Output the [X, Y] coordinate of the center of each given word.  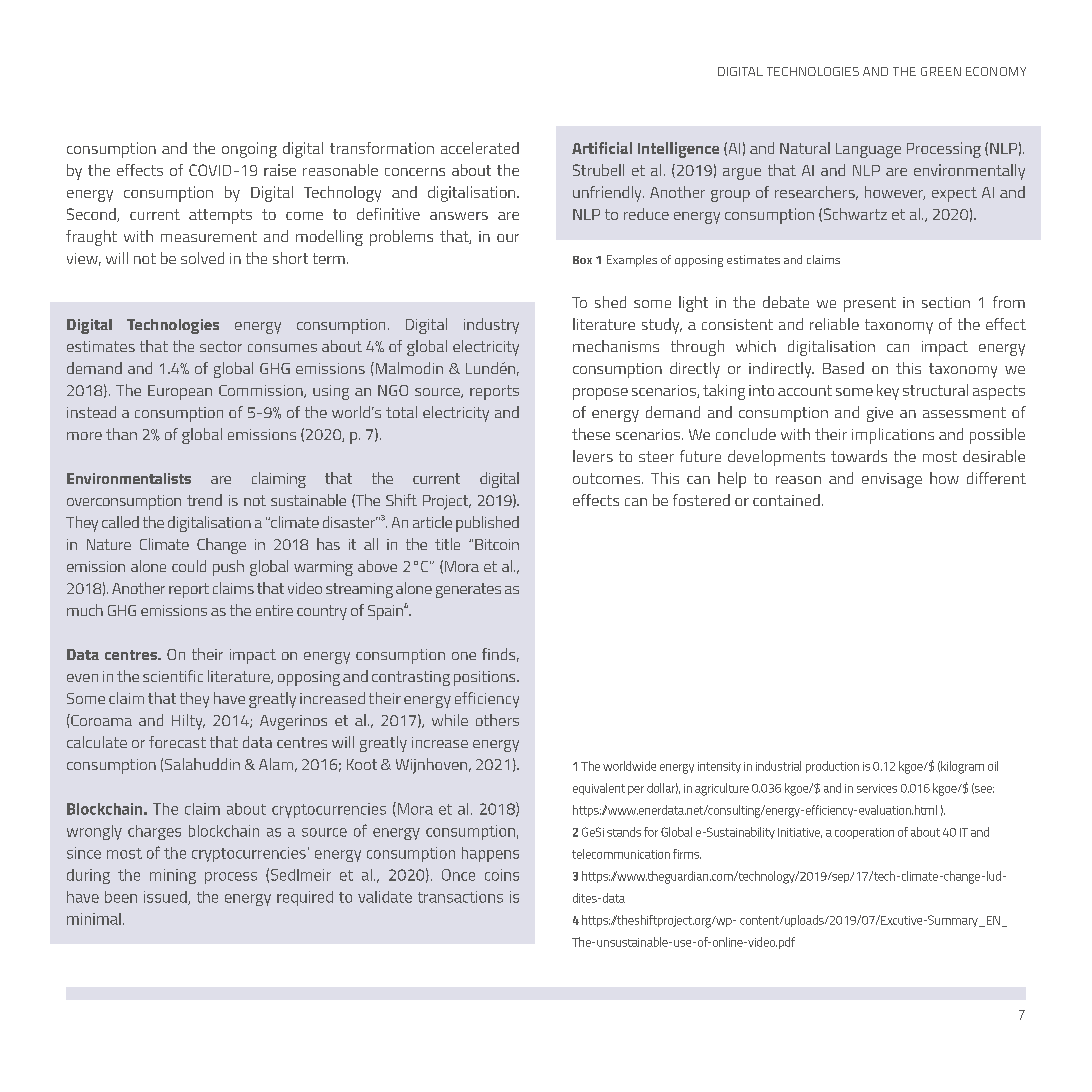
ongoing [249, 150]
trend [204, 500]
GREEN [941, 71]
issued [166, 898]
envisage [892, 480]
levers [593, 456]
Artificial [602, 148]
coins [502, 875]
